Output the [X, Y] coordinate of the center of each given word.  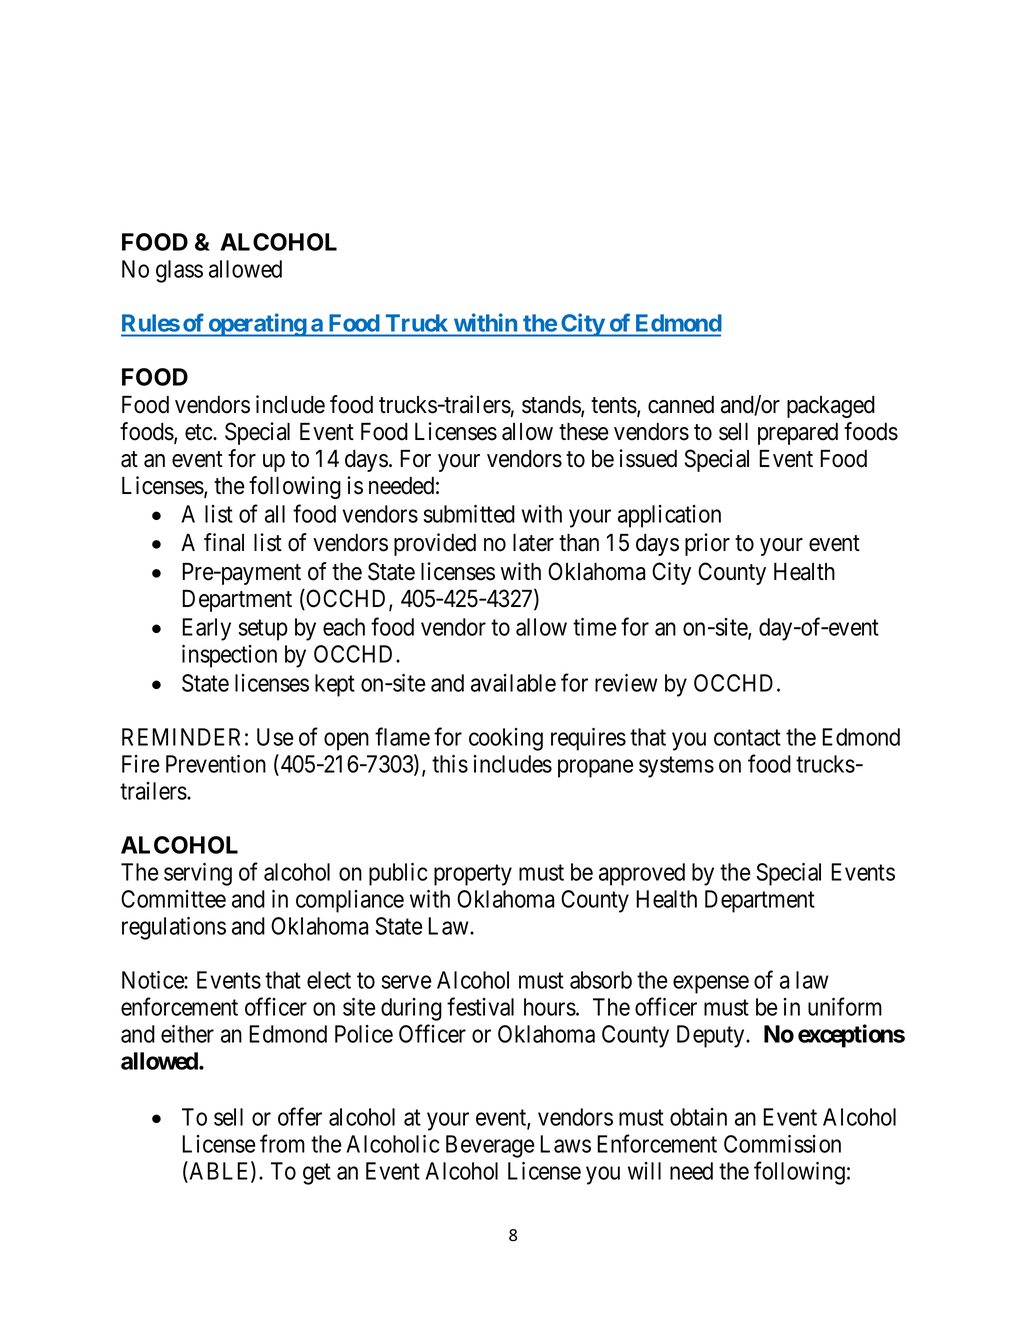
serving [198, 874]
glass [179, 271]
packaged [831, 407]
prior [707, 544]
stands [552, 406]
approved [642, 874]
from [282, 1143]
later [533, 542]
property [473, 875]
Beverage [490, 1146]
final [224, 542]
